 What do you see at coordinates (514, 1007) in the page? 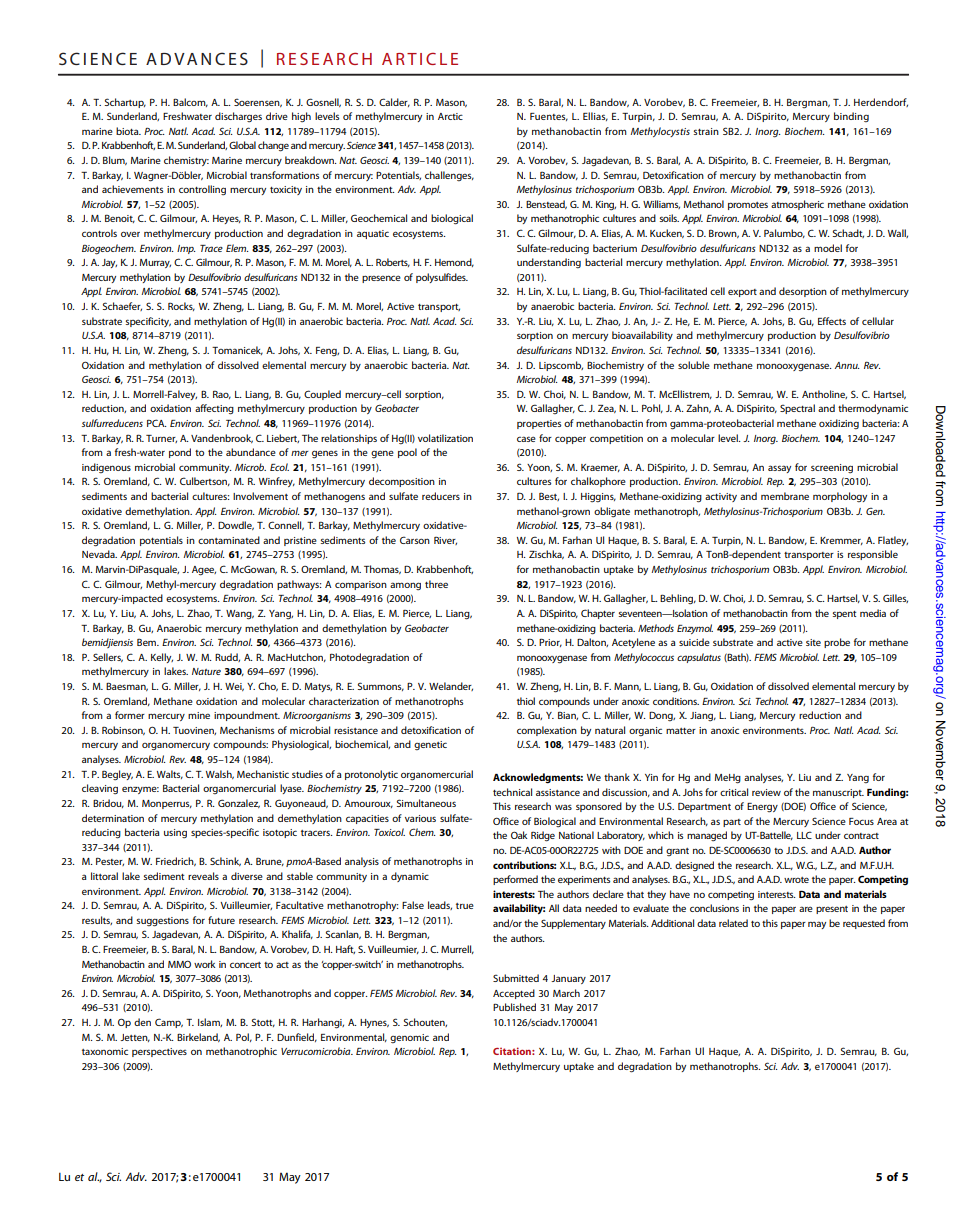
I see `Published` at bounding box center [514, 1007].
